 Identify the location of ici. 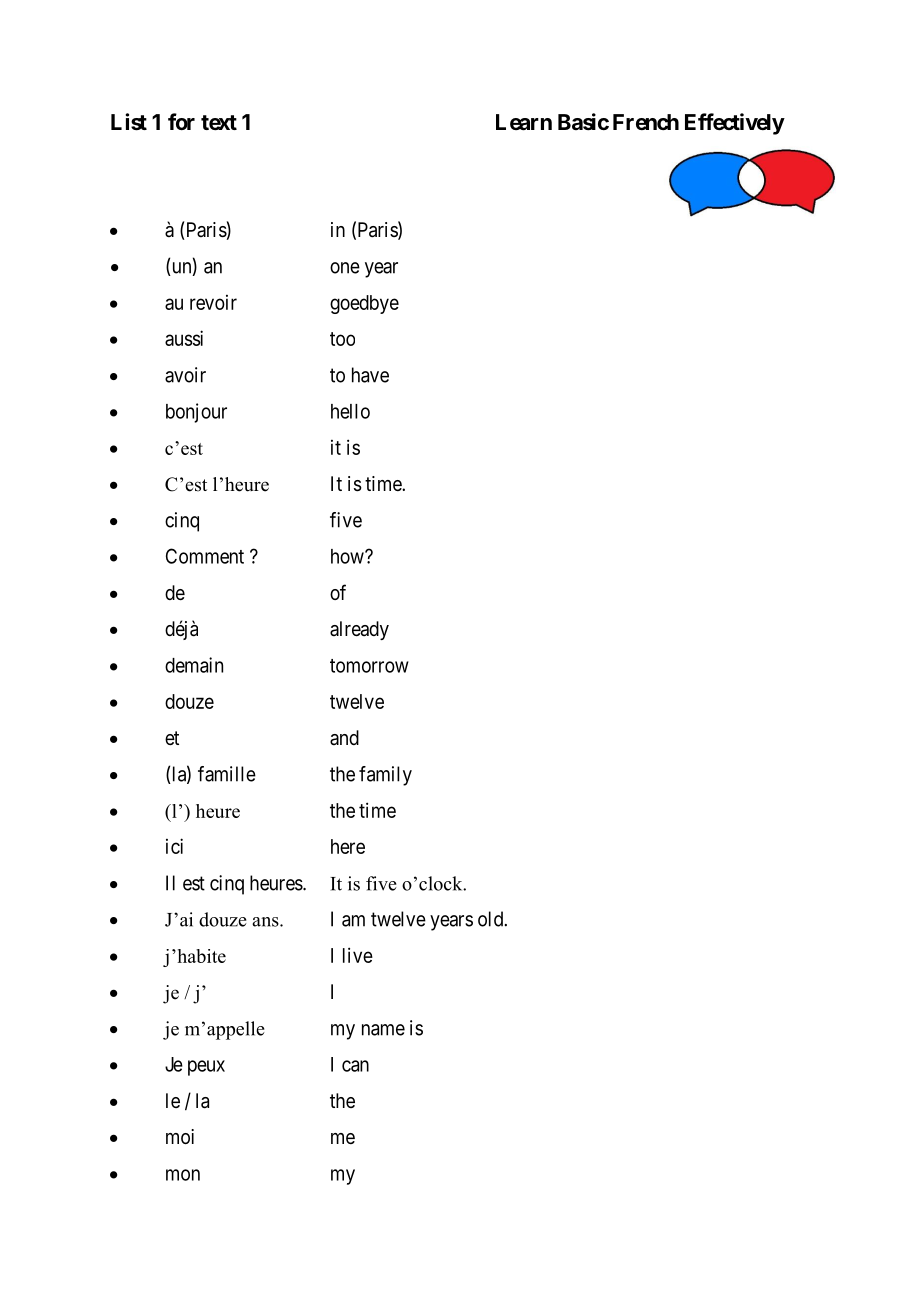
(174, 846).
